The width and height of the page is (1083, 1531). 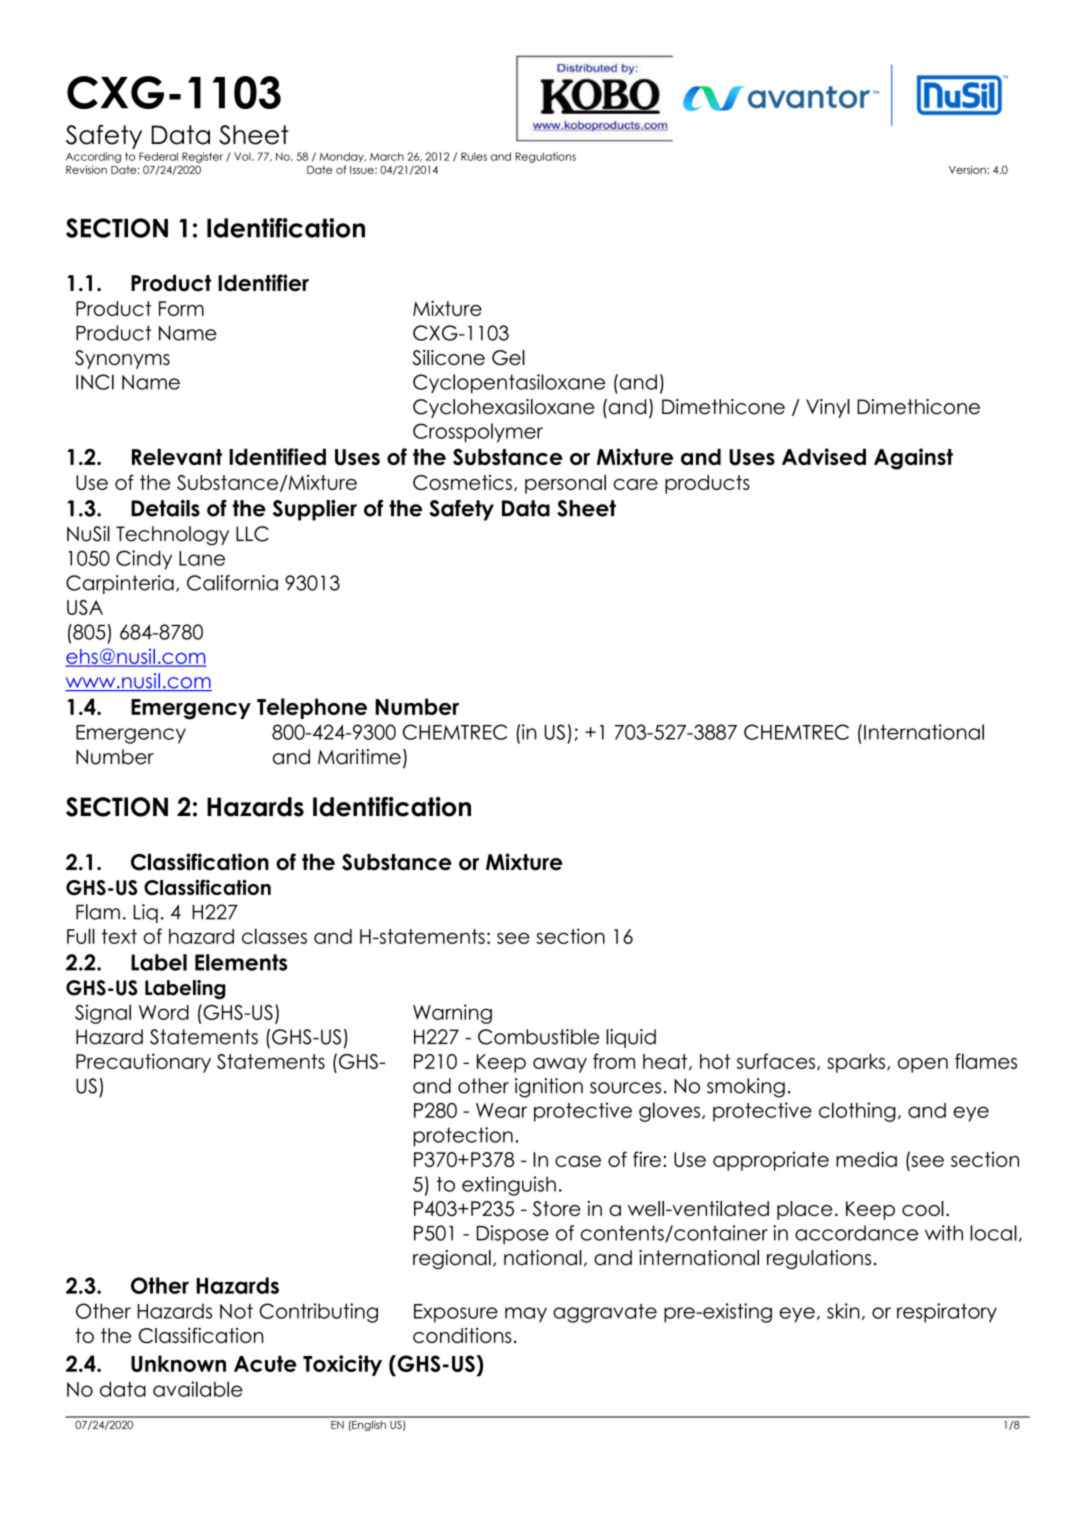 I want to click on Unknown, so click(x=178, y=1363).
